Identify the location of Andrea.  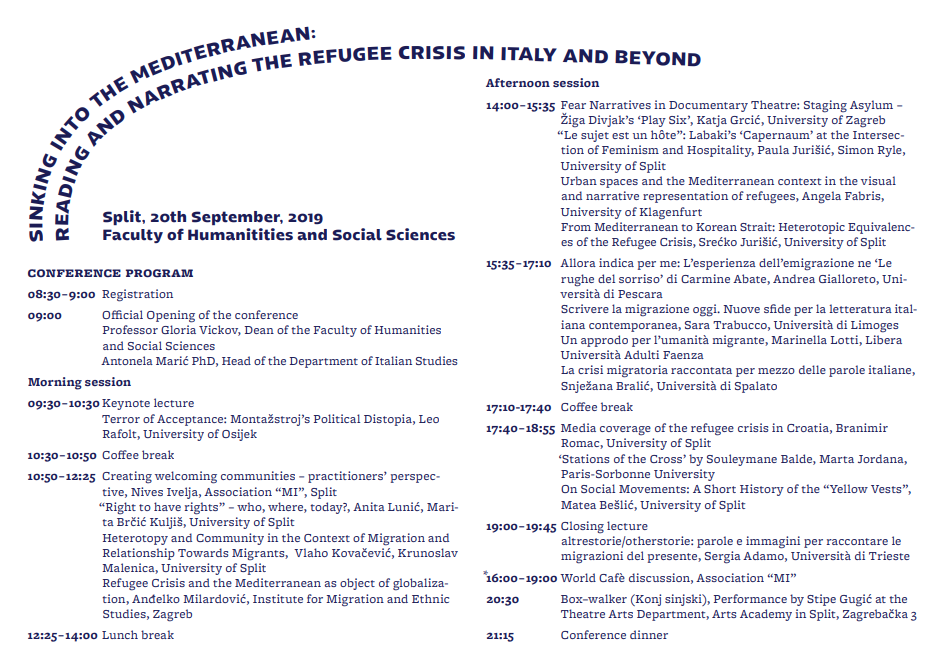
(794, 278).
